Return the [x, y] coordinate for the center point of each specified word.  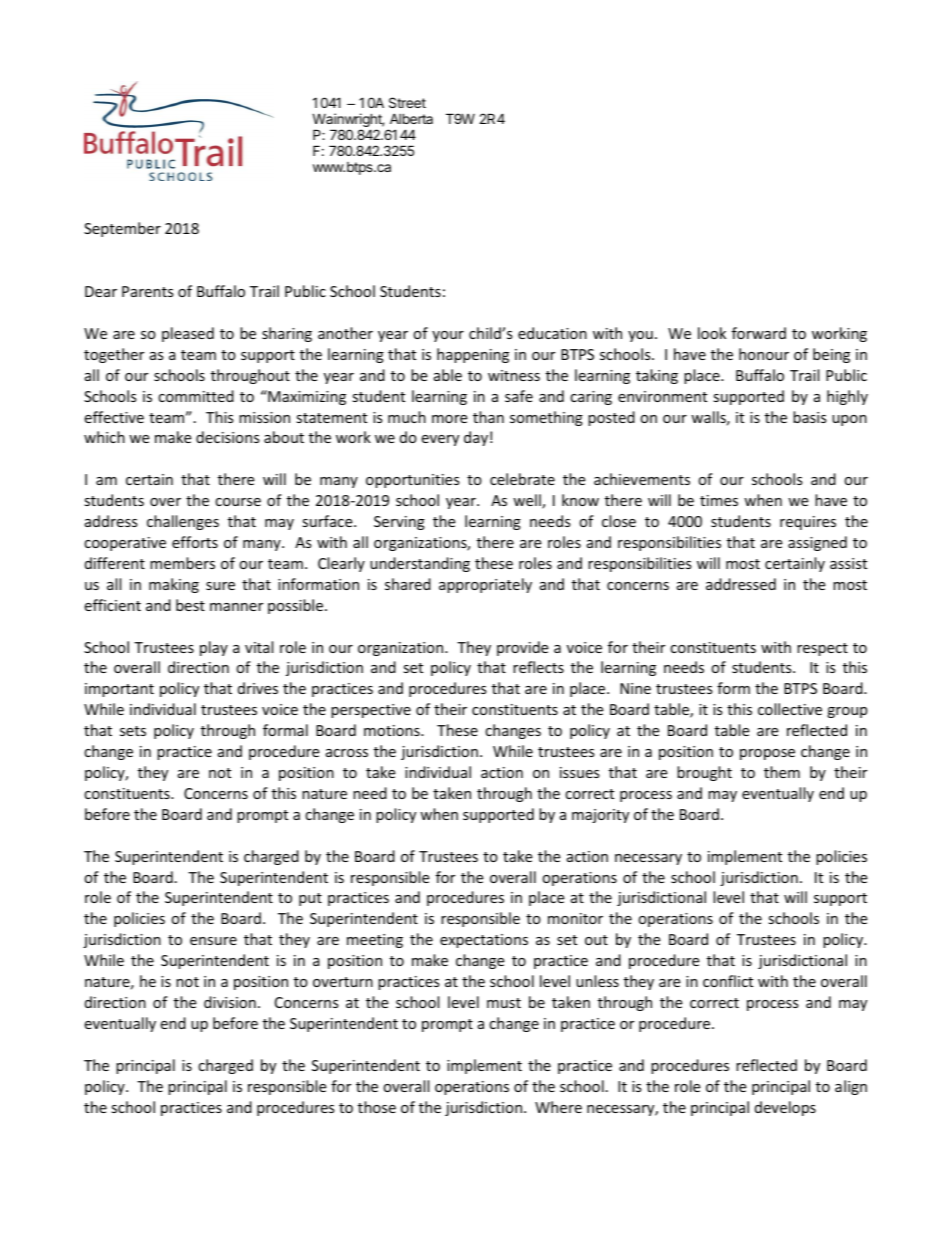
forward [759, 333]
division [230, 1002]
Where [558, 1107]
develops [785, 1108]
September [122, 229]
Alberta [411, 118]
